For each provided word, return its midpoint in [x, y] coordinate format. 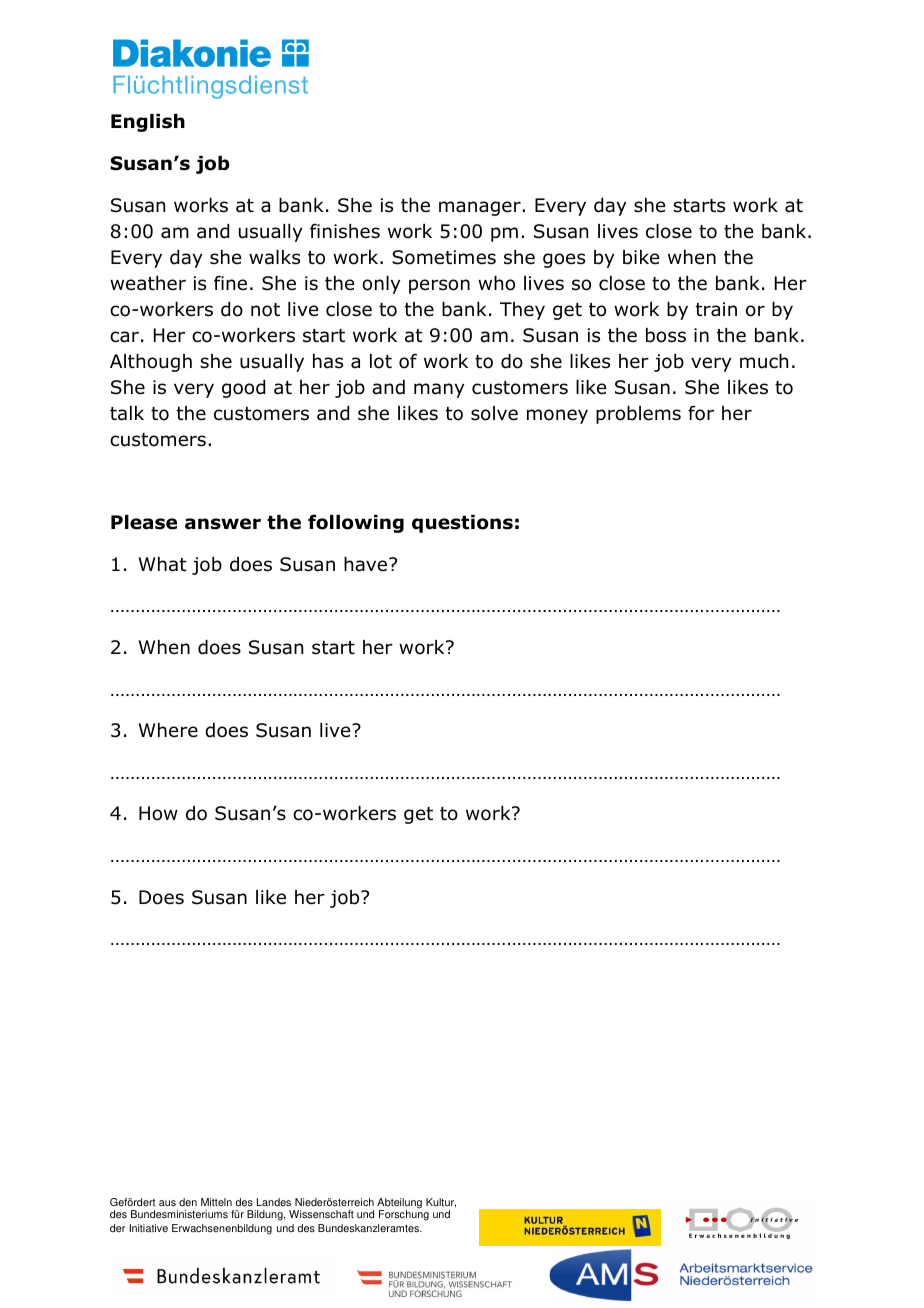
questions [462, 524]
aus [167, 1203]
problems [638, 415]
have [367, 564]
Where [168, 730]
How [158, 813]
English [148, 123]
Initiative [149, 1228]
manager [481, 208]
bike [641, 257]
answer [223, 524]
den [188, 1202]
